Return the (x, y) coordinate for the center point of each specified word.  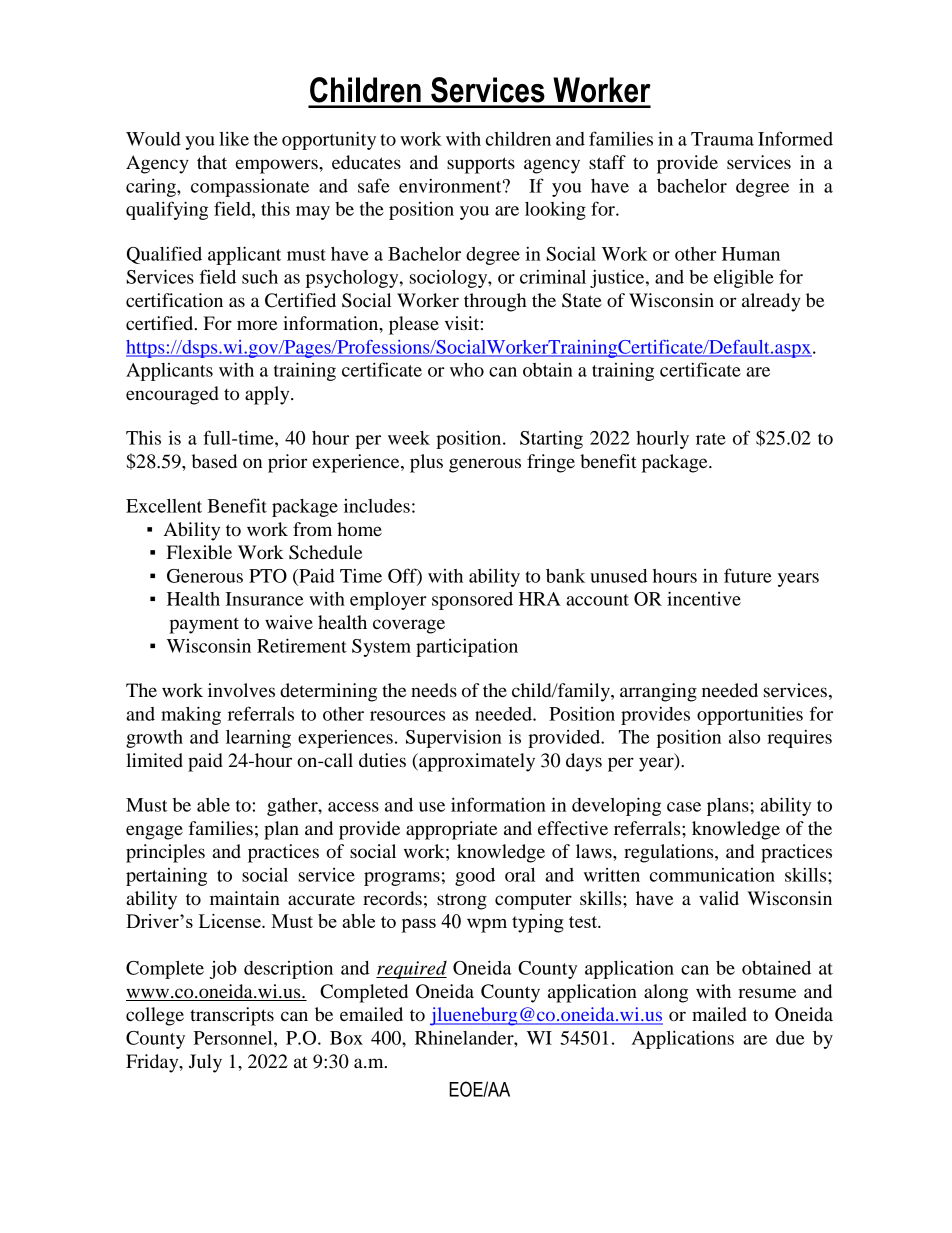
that (212, 162)
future (748, 575)
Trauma (722, 139)
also (744, 737)
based (214, 461)
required (411, 970)
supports (481, 165)
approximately (476, 762)
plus (426, 463)
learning (258, 738)
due (790, 1038)
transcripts (232, 1016)
